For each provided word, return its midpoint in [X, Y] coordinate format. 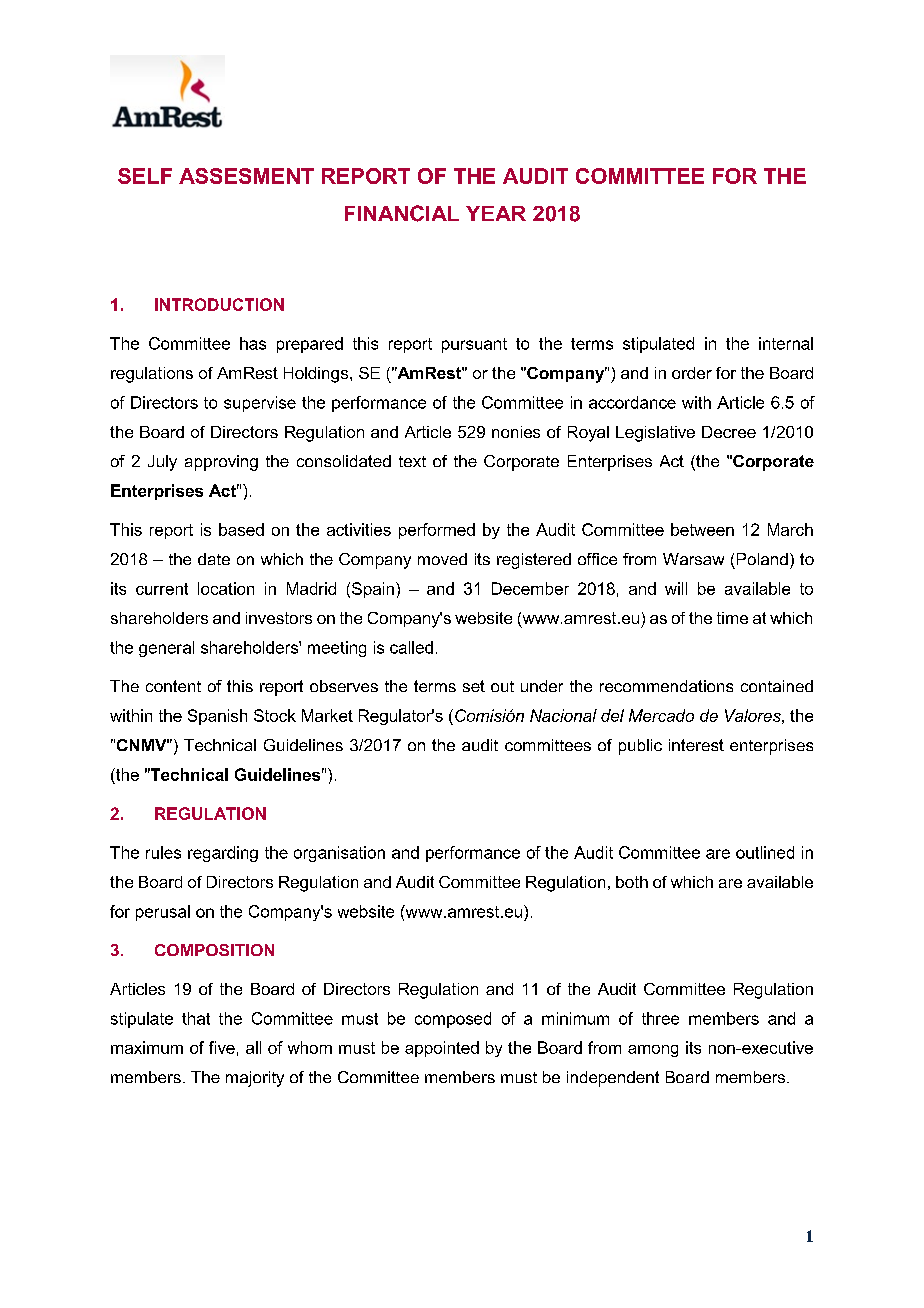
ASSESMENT [246, 176]
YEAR [496, 213]
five [222, 1047]
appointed [442, 1049]
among [653, 1051]
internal [786, 343]
